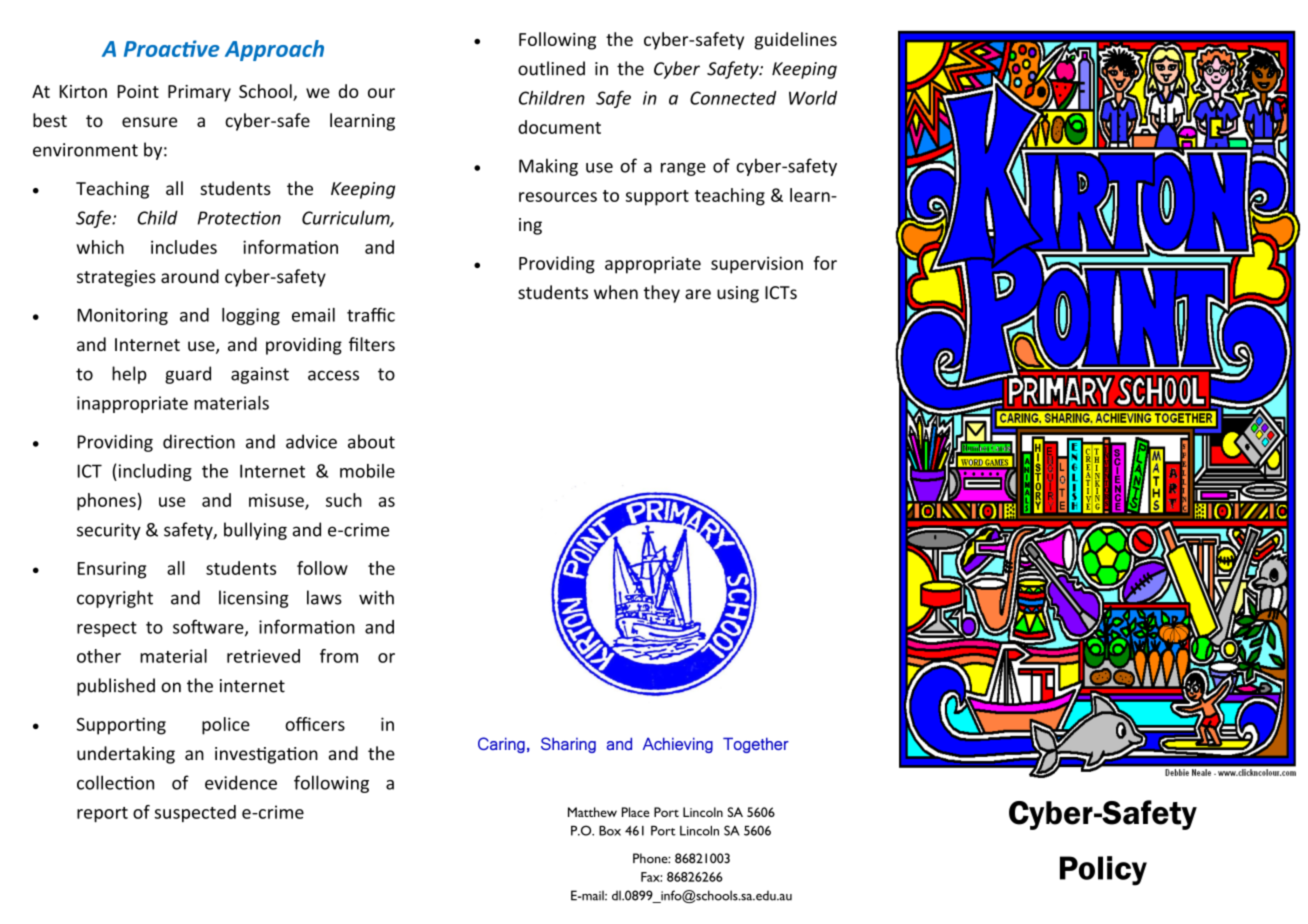 This image has width=1308, height=924. I want to click on suspected, so click(195, 813).
